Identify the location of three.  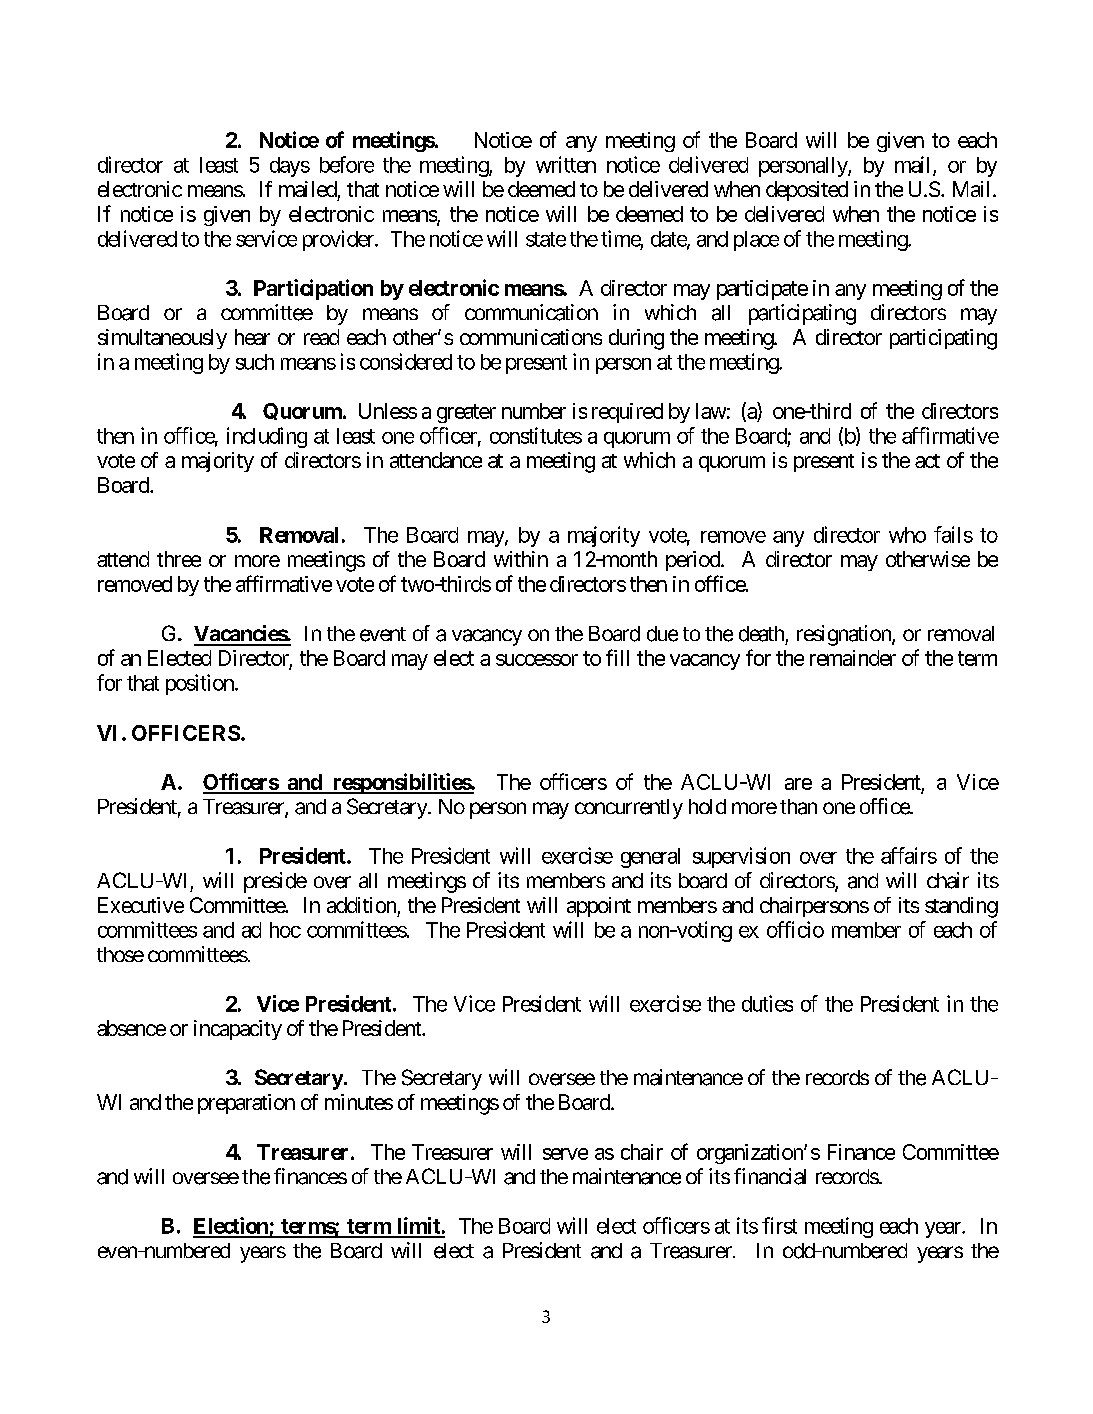
(179, 559).
